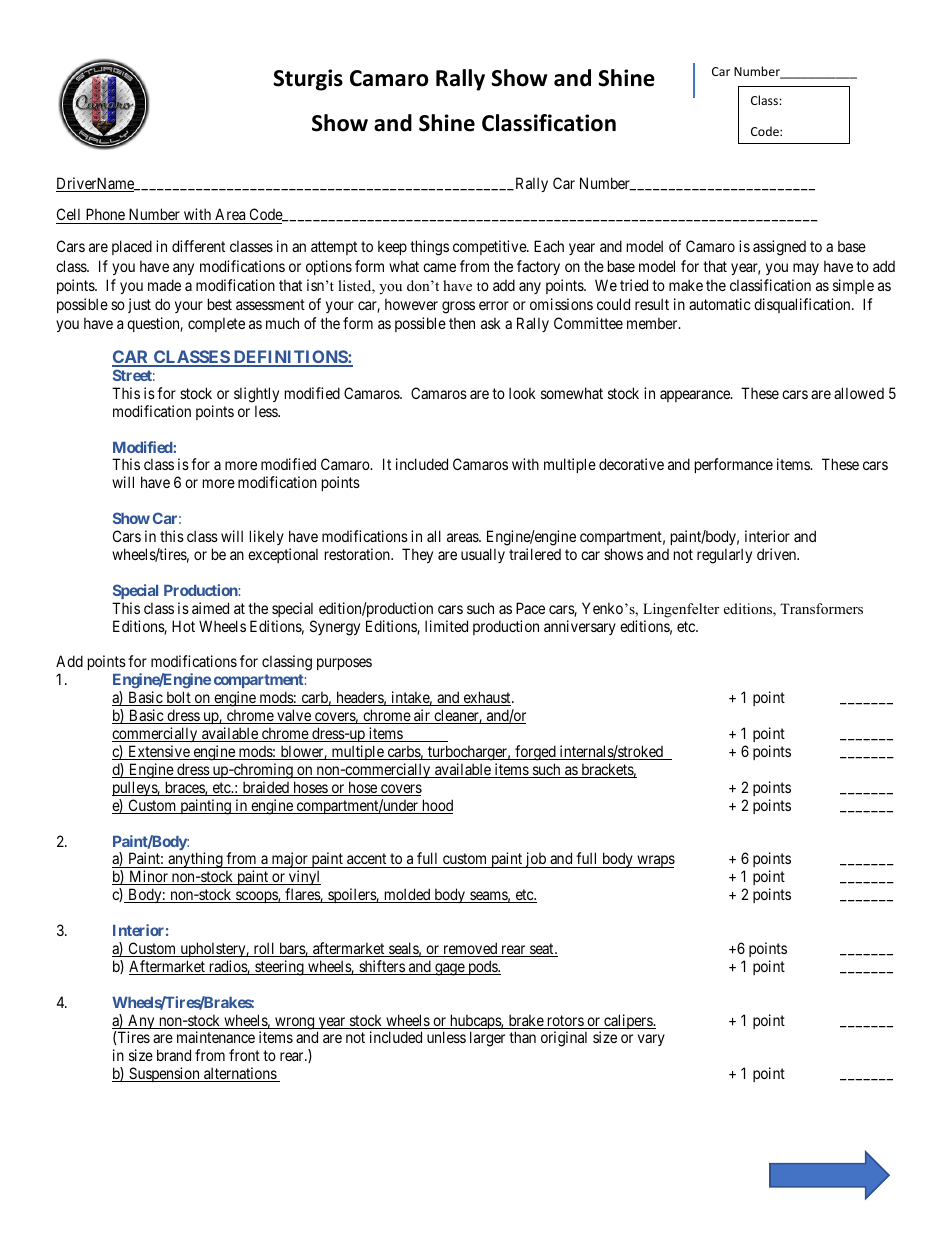  What do you see at coordinates (779, 248) in the page?
I see `assigned` at bounding box center [779, 248].
